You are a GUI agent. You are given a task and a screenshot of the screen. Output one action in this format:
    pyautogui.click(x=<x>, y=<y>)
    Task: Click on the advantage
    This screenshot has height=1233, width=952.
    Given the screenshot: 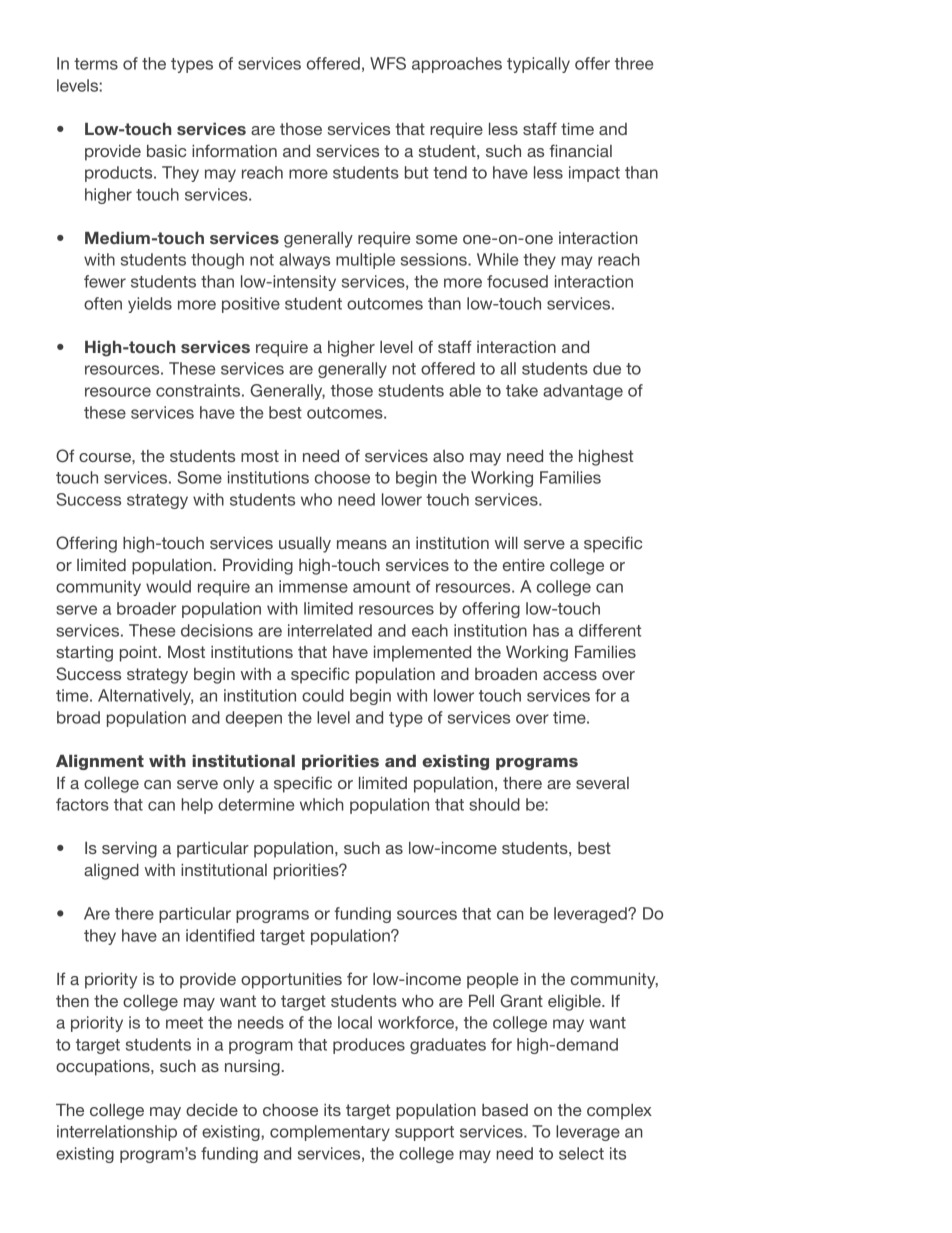 What is the action you would take?
    pyautogui.click(x=583, y=392)
